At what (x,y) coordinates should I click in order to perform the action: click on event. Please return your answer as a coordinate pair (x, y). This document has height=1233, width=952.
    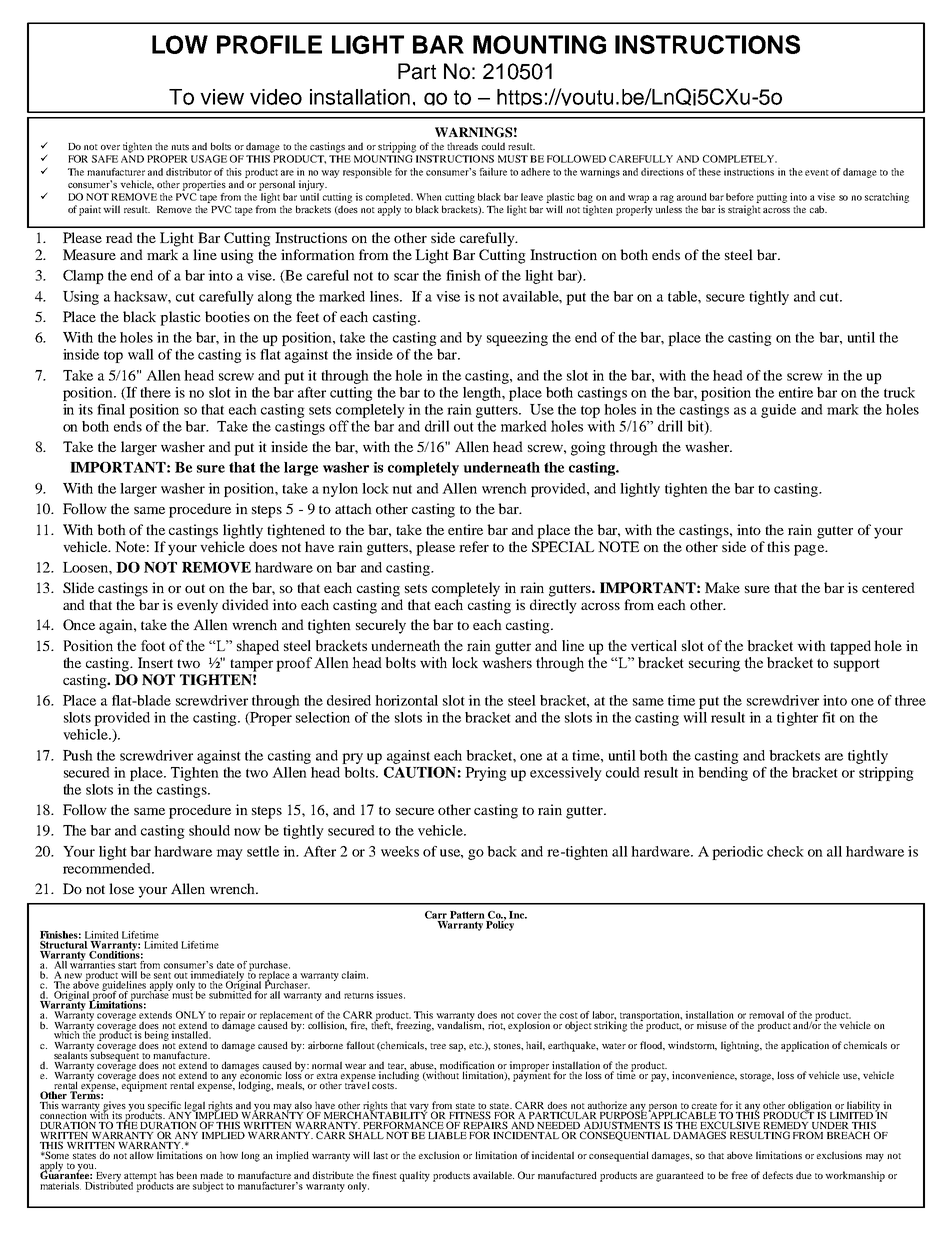
    Looking at the image, I should click on (817, 172).
